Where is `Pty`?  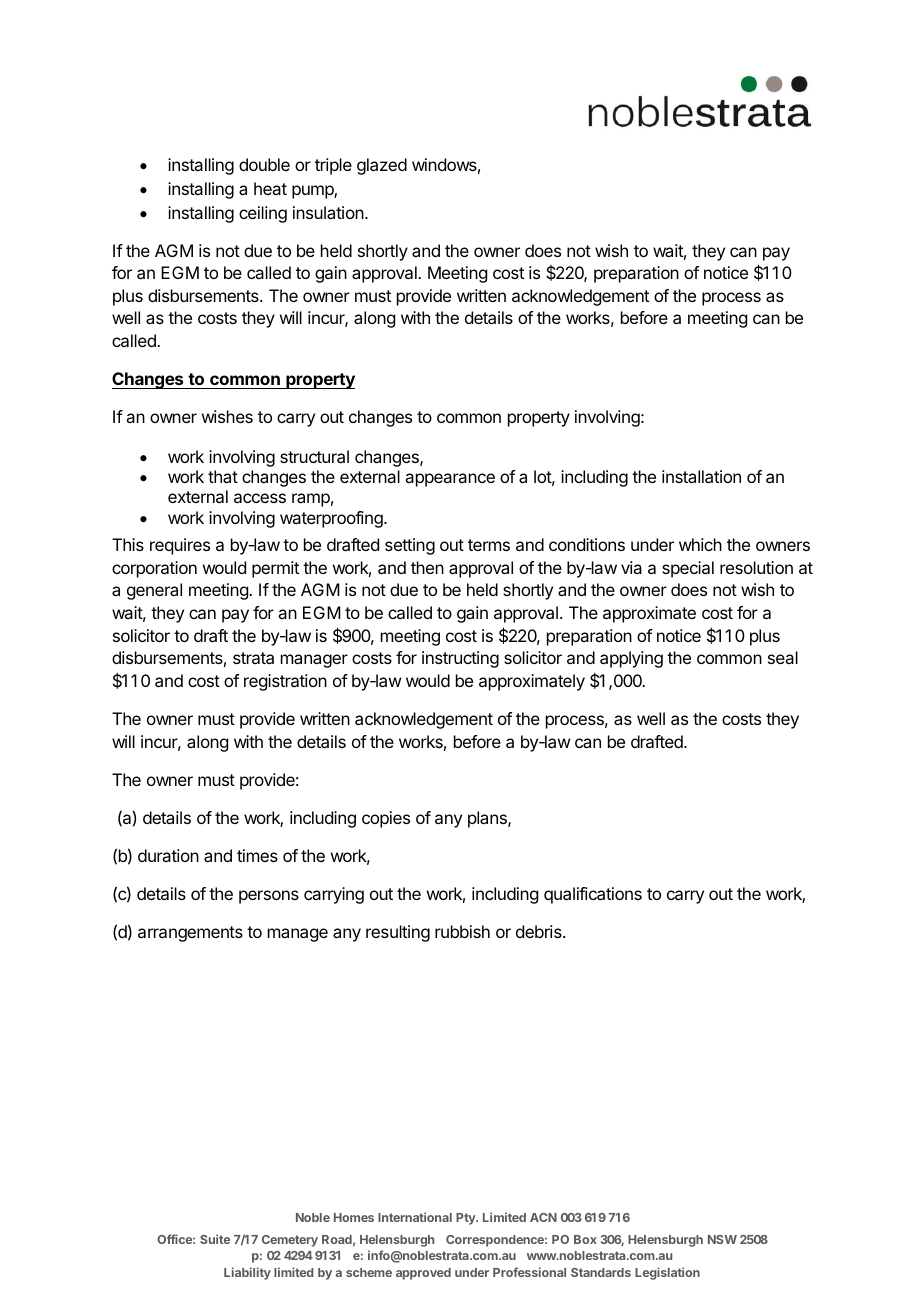 Pty is located at coordinates (467, 1219).
